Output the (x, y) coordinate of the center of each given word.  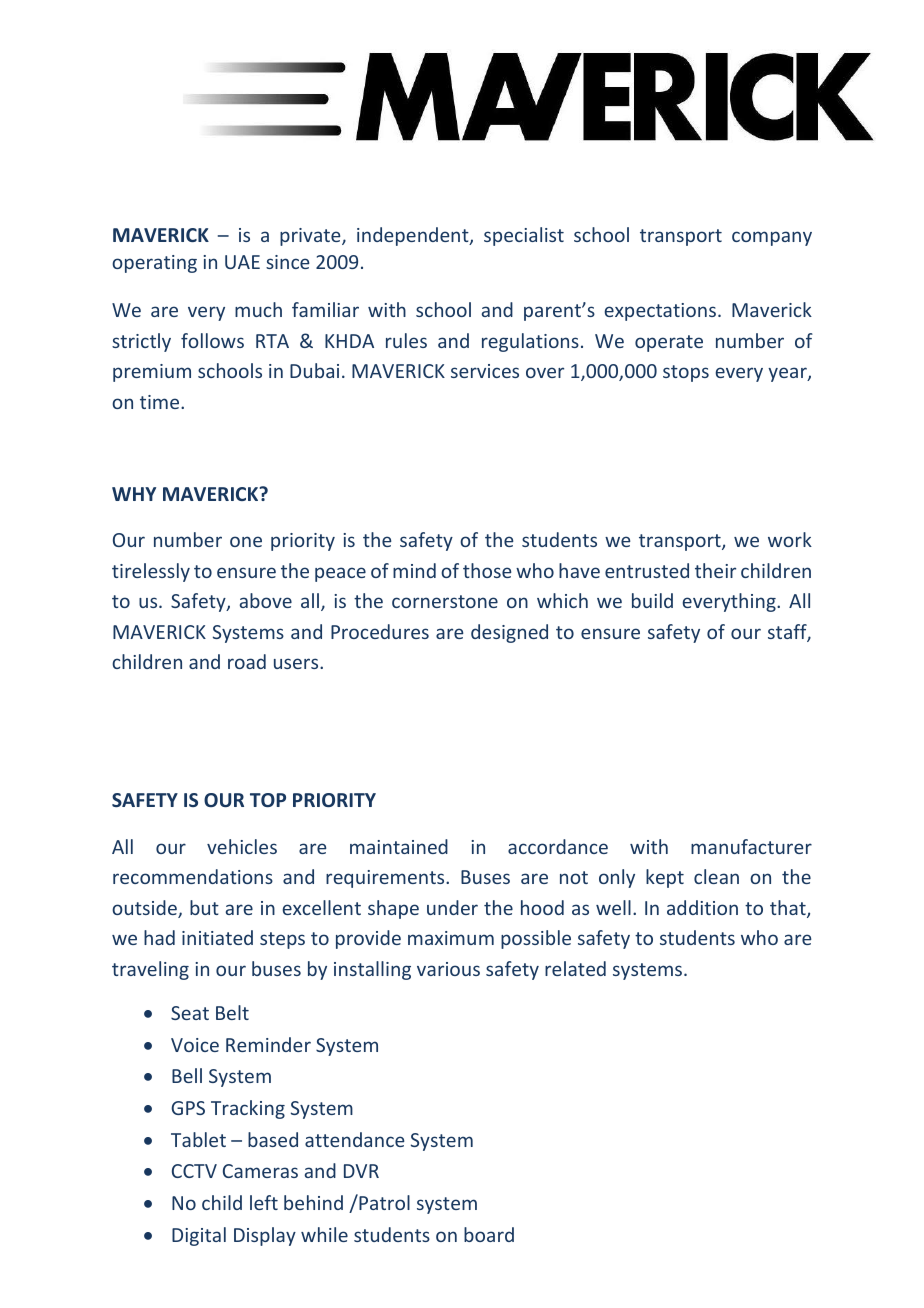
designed (509, 633)
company (772, 238)
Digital (199, 1236)
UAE (242, 262)
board (489, 1234)
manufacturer (751, 846)
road (247, 661)
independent (414, 236)
